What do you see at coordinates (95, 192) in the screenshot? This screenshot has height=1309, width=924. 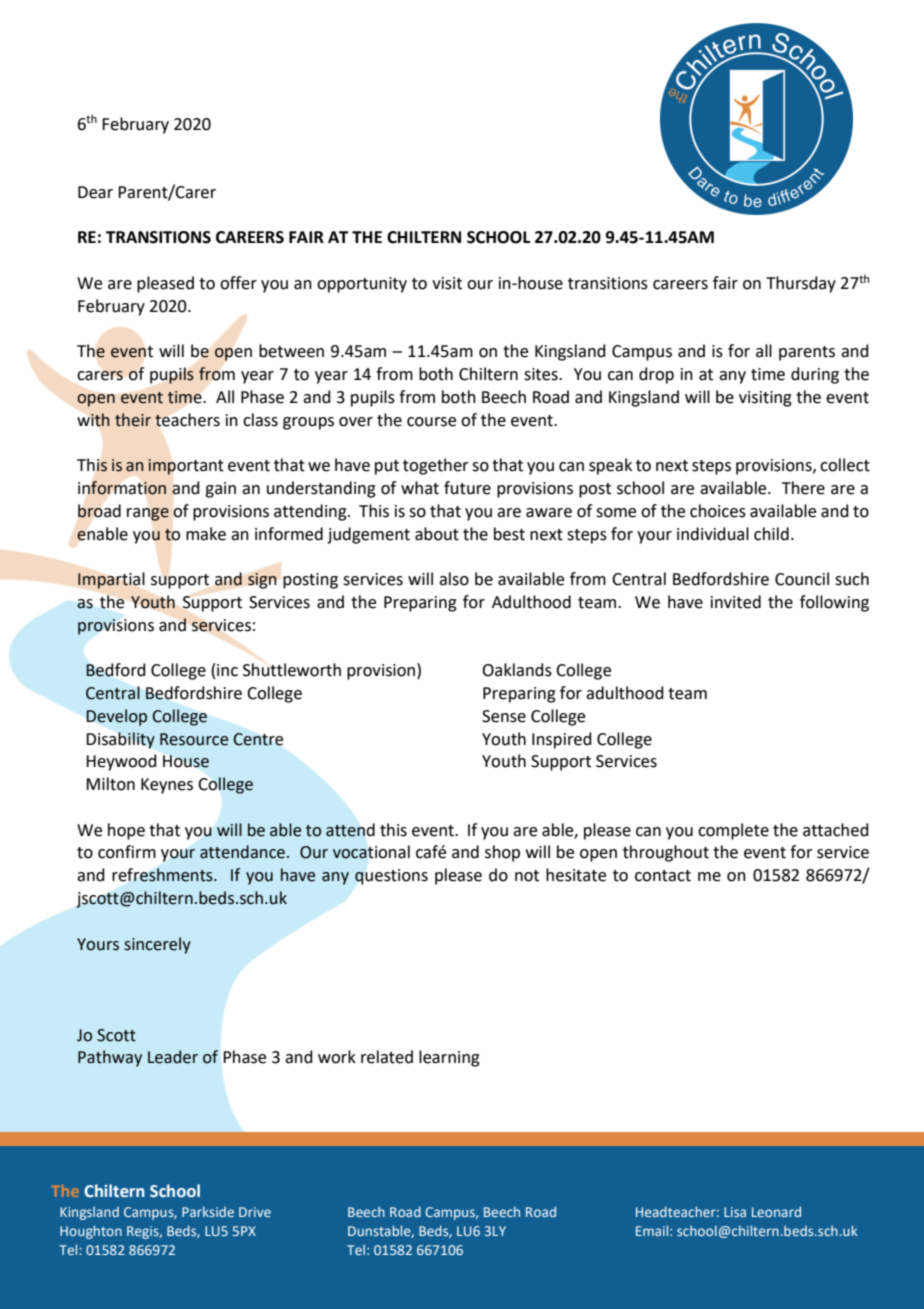 I see `Dear` at bounding box center [95, 192].
